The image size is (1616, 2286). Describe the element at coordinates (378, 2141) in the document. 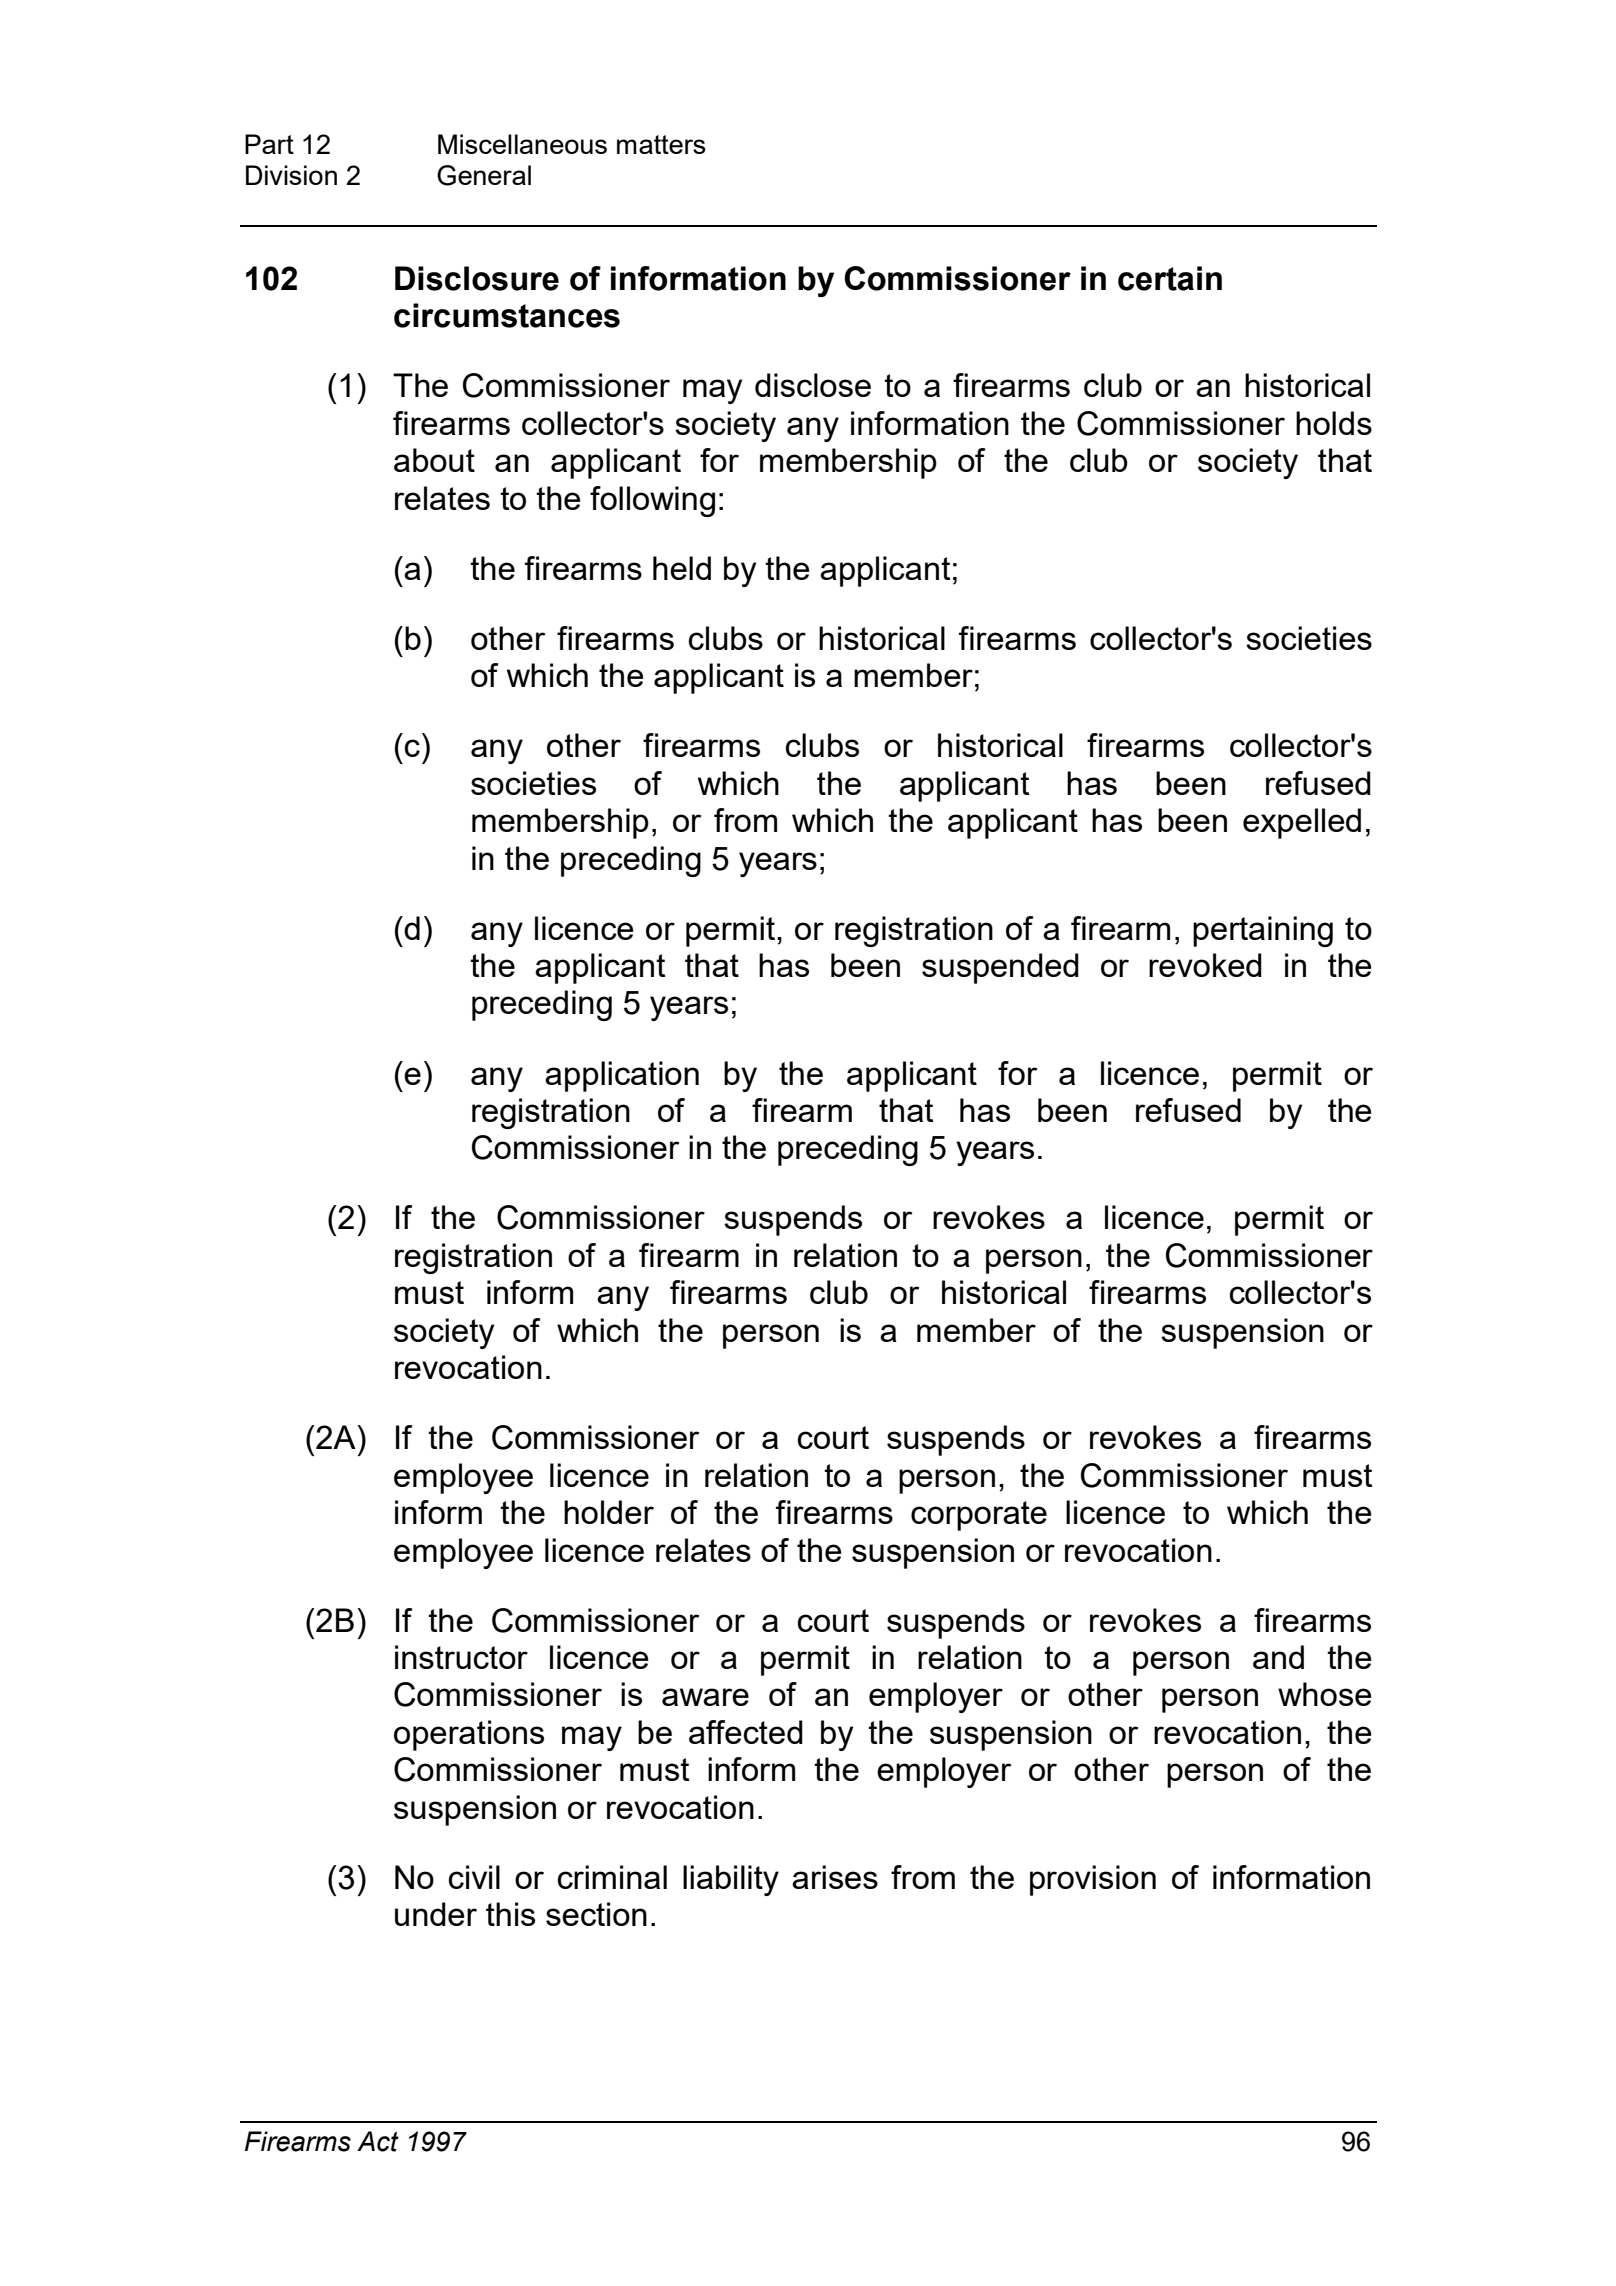

I see `Act` at that location.
